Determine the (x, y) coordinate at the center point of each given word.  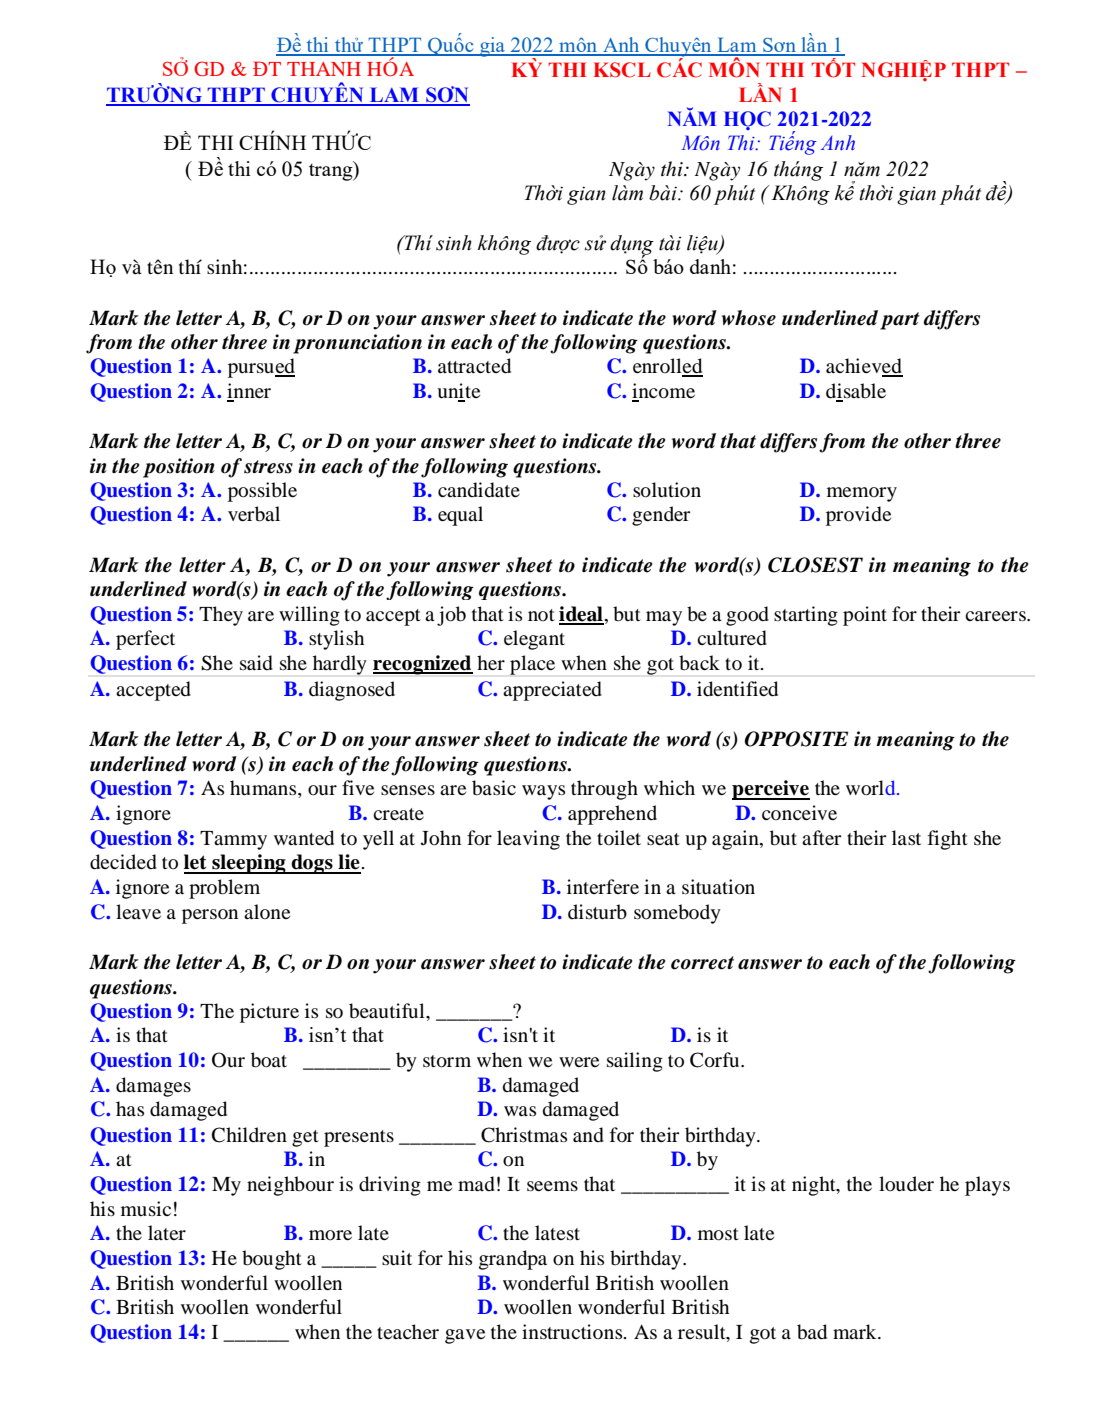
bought (272, 1260)
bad (812, 1332)
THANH (324, 69)
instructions (573, 1331)
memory (862, 494)
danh (710, 266)
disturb (597, 912)
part (900, 321)
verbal (254, 514)
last (906, 837)
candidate (479, 490)
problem (224, 889)
